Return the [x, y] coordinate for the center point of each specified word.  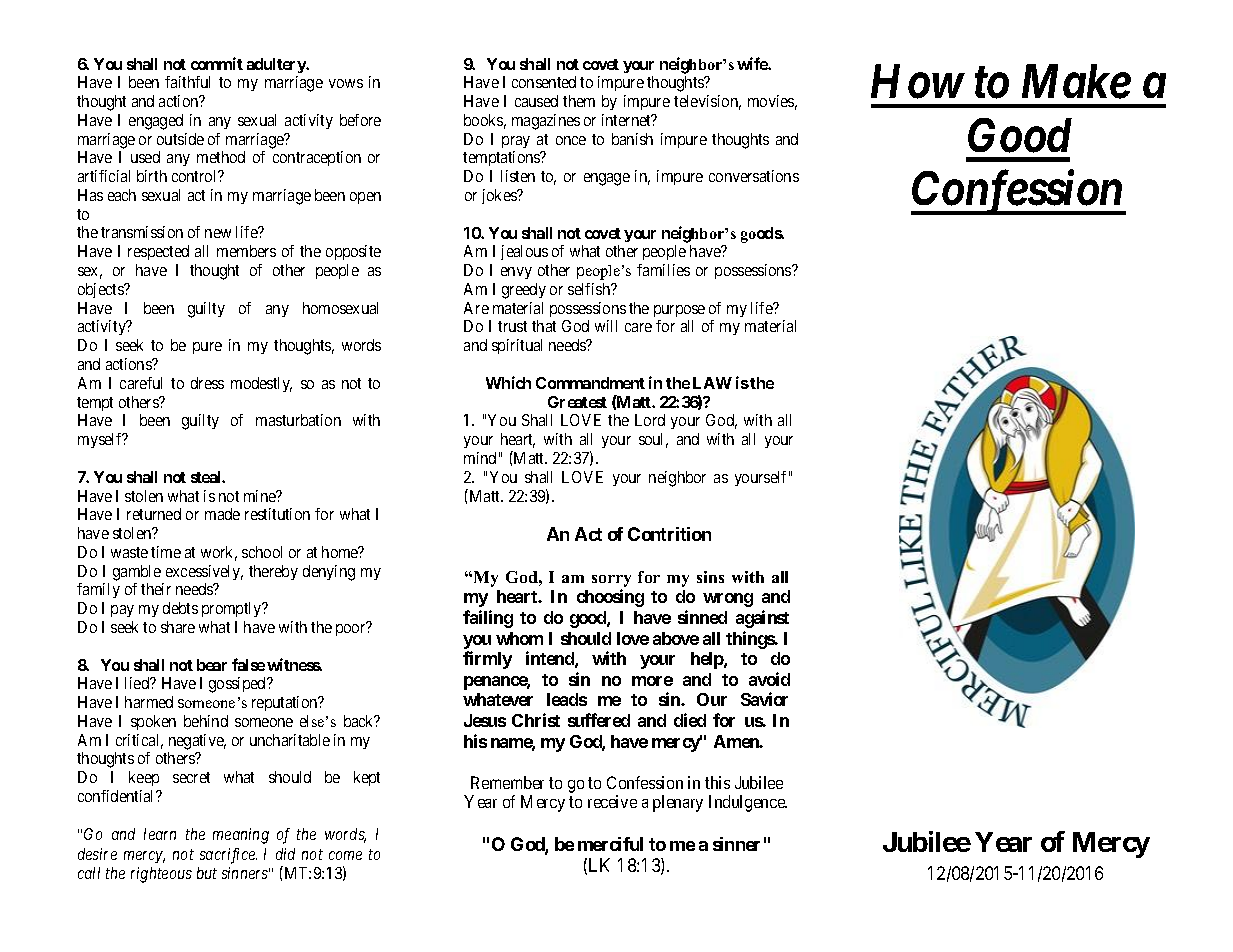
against [762, 619]
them [579, 101]
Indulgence [748, 803]
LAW [712, 383]
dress [207, 383]
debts [180, 608]
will [606, 326]
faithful [187, 82]
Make [1076, 81]
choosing [610, 598]
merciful [610, 844]
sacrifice [228, 856]
